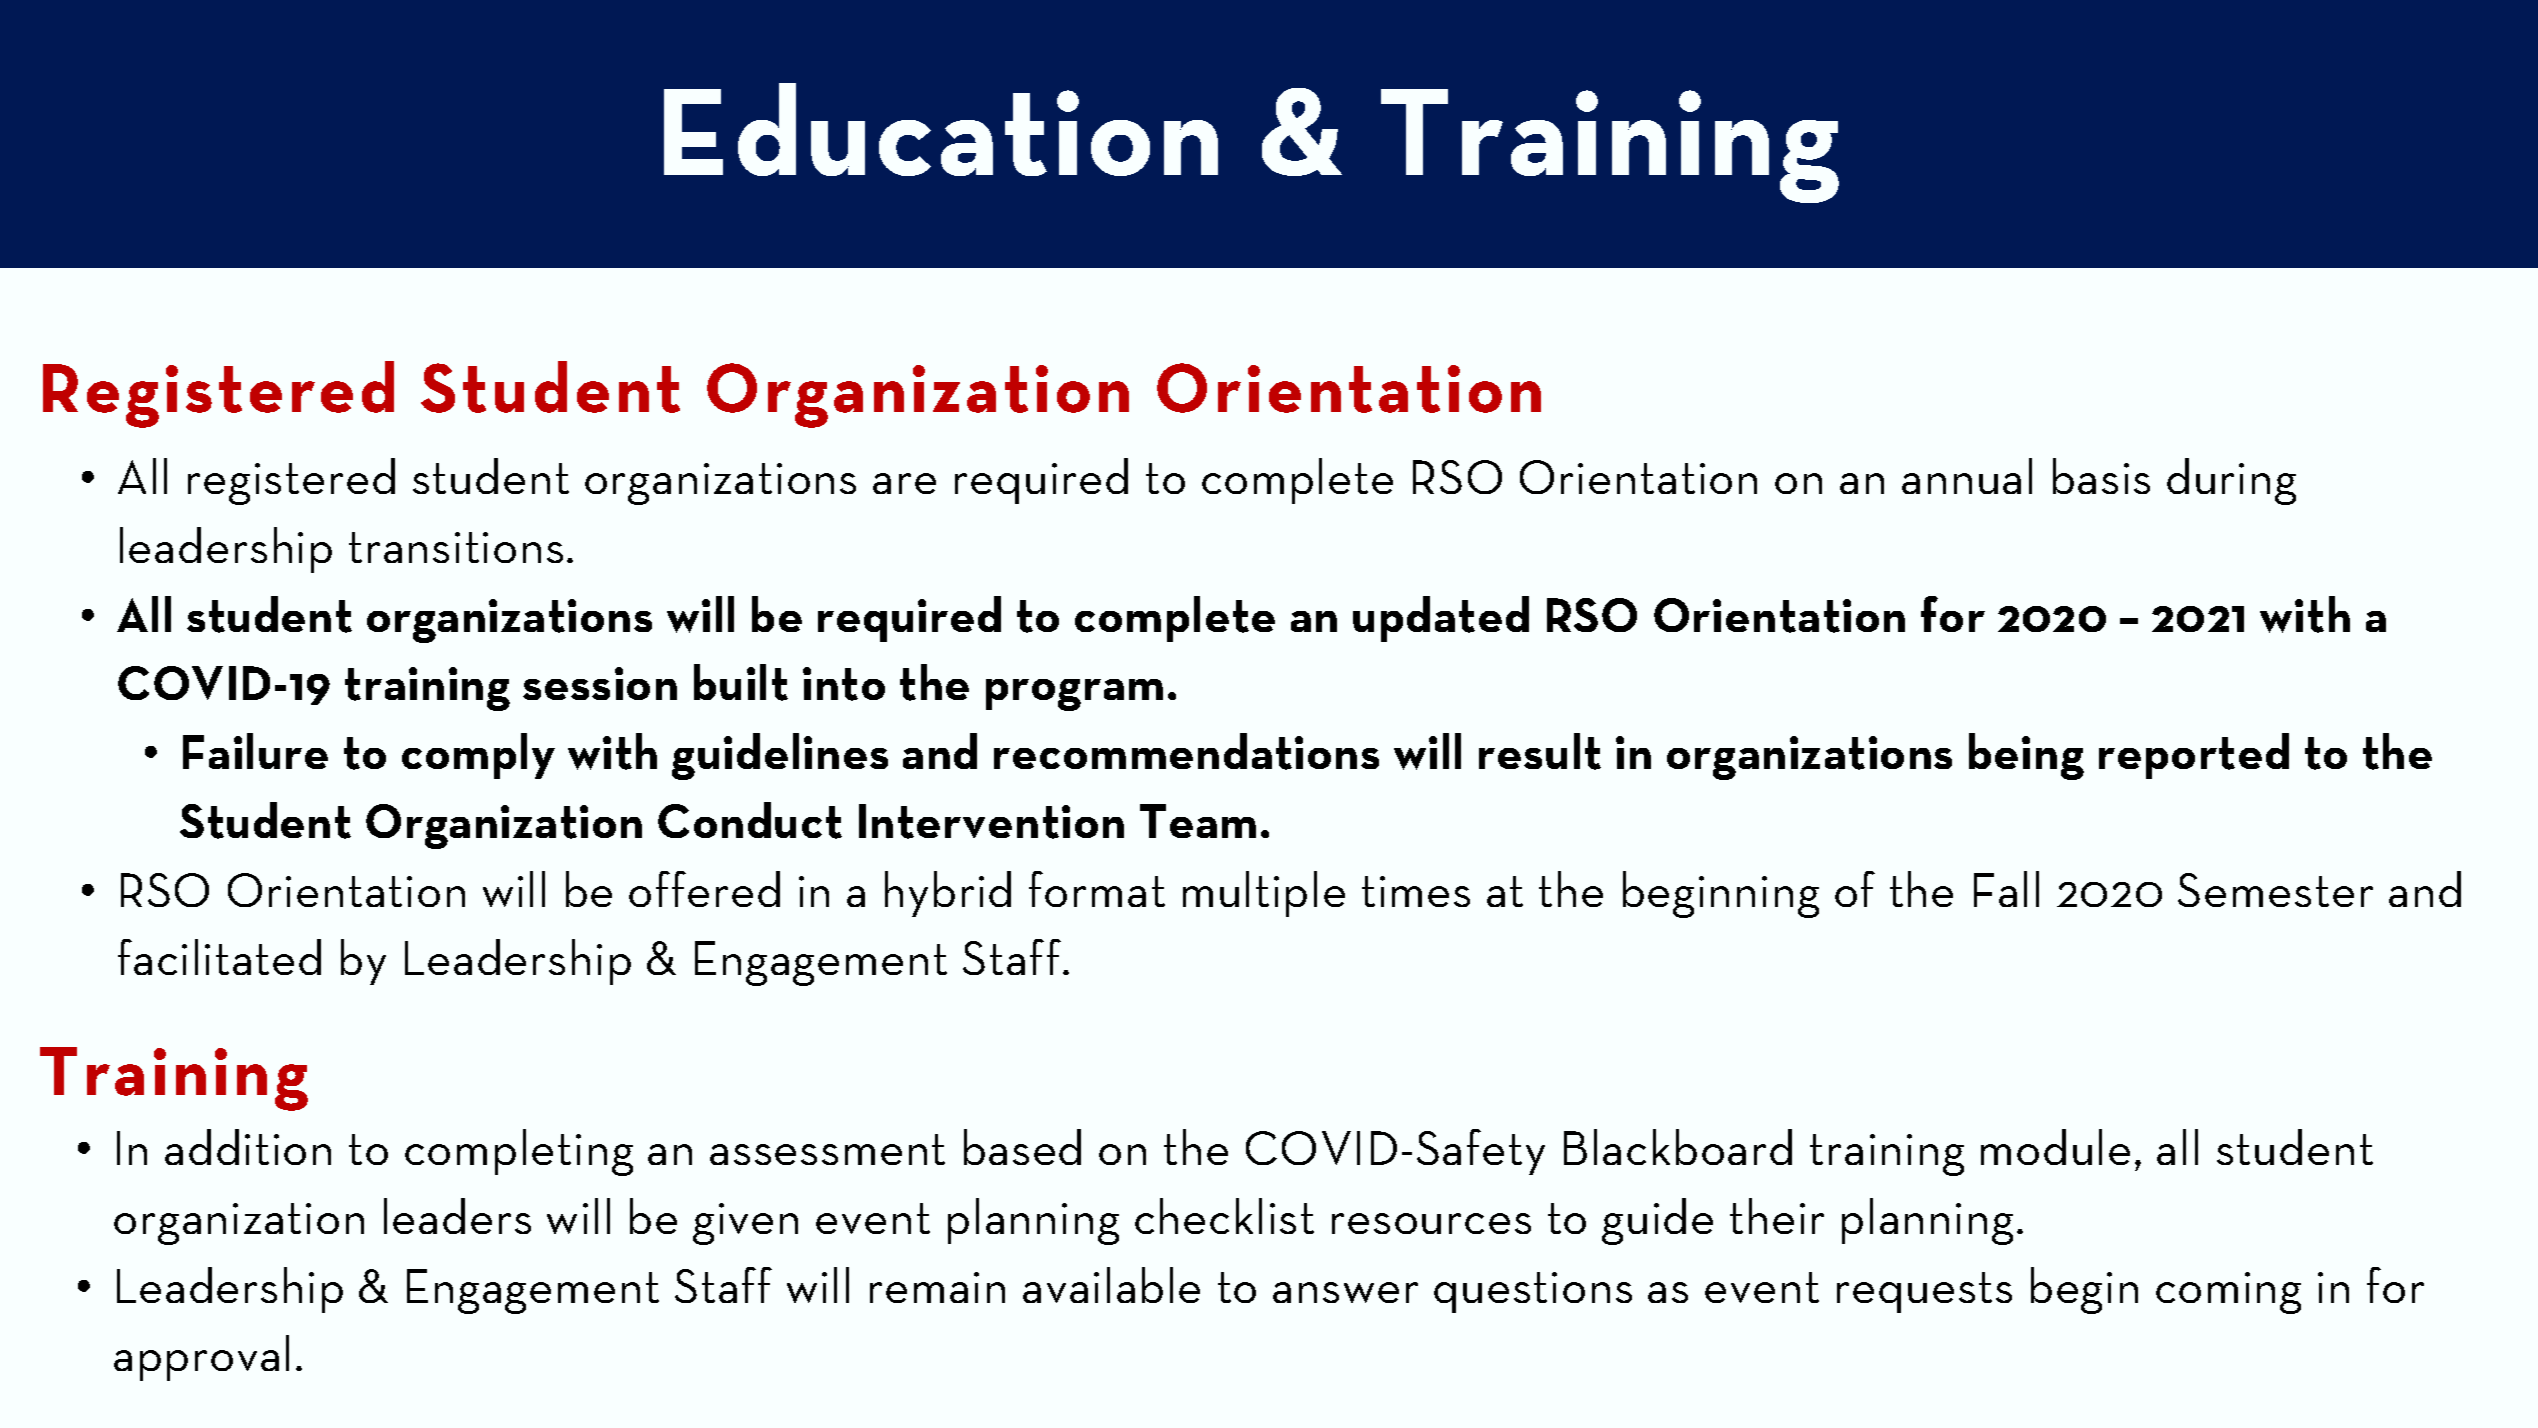  I want to click on approval, so click(201, 1358).
